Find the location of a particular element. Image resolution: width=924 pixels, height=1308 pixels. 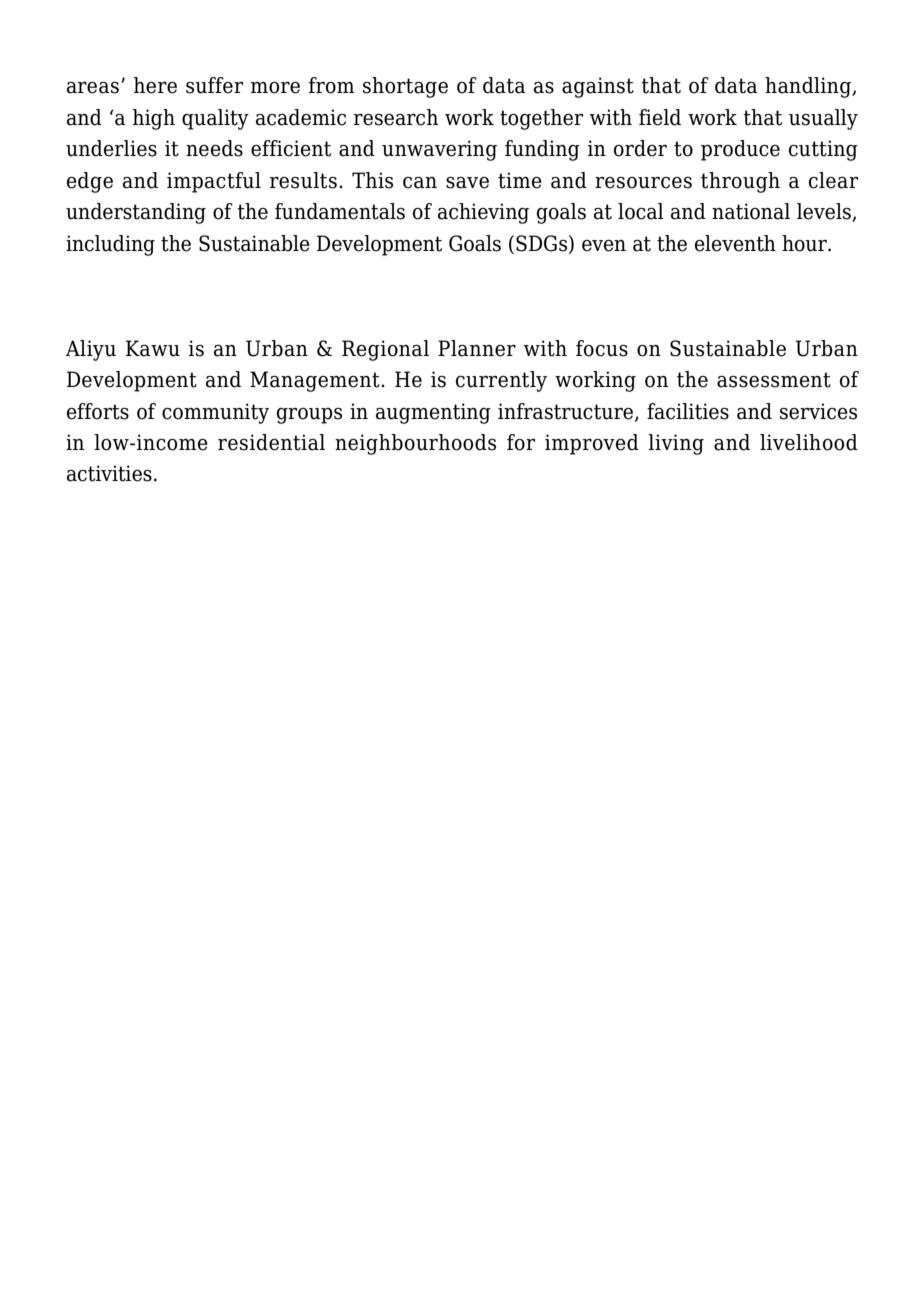

achieving is located at coordinates (483, 213).
